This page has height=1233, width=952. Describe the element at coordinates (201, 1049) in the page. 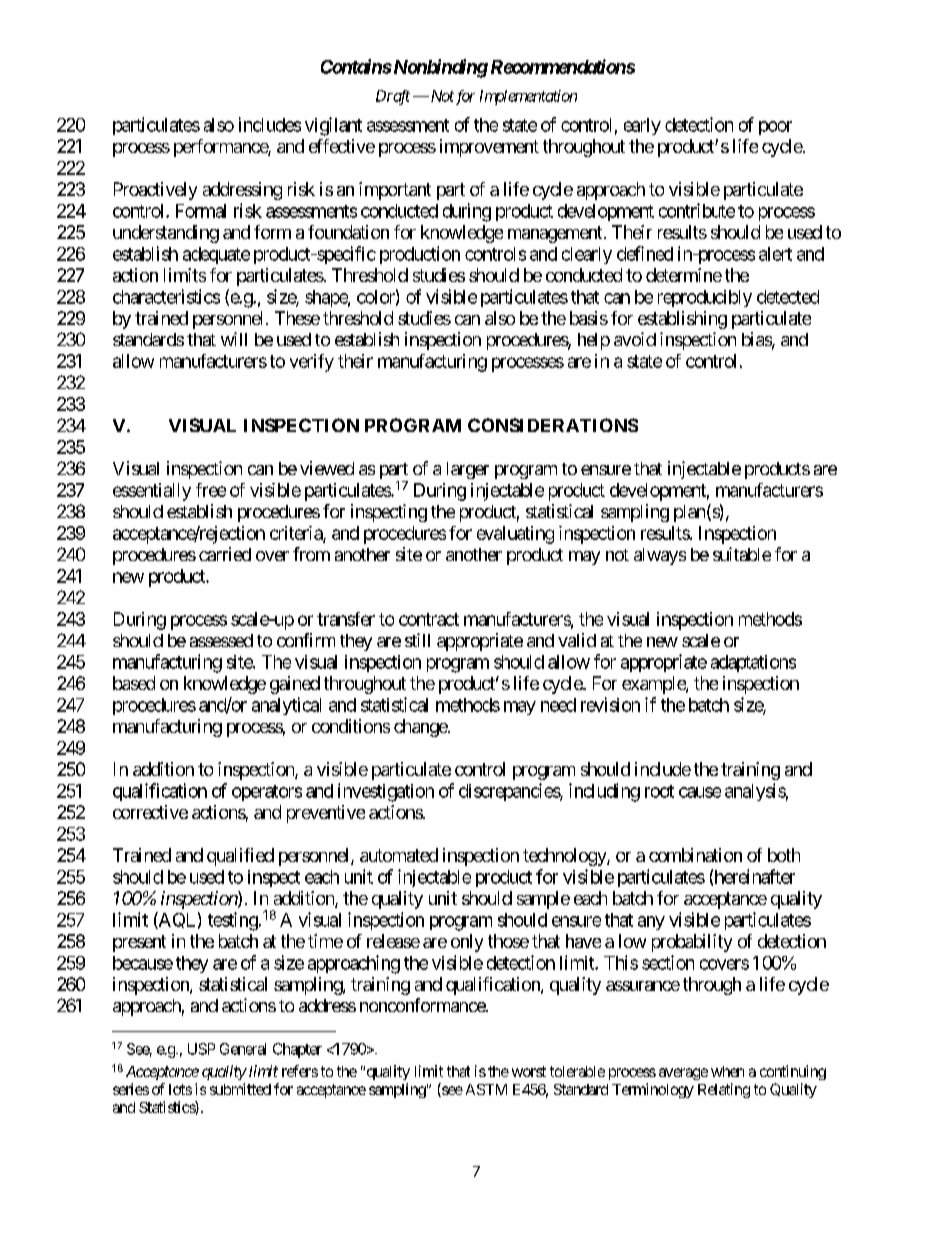

I see `USP` at that location.
